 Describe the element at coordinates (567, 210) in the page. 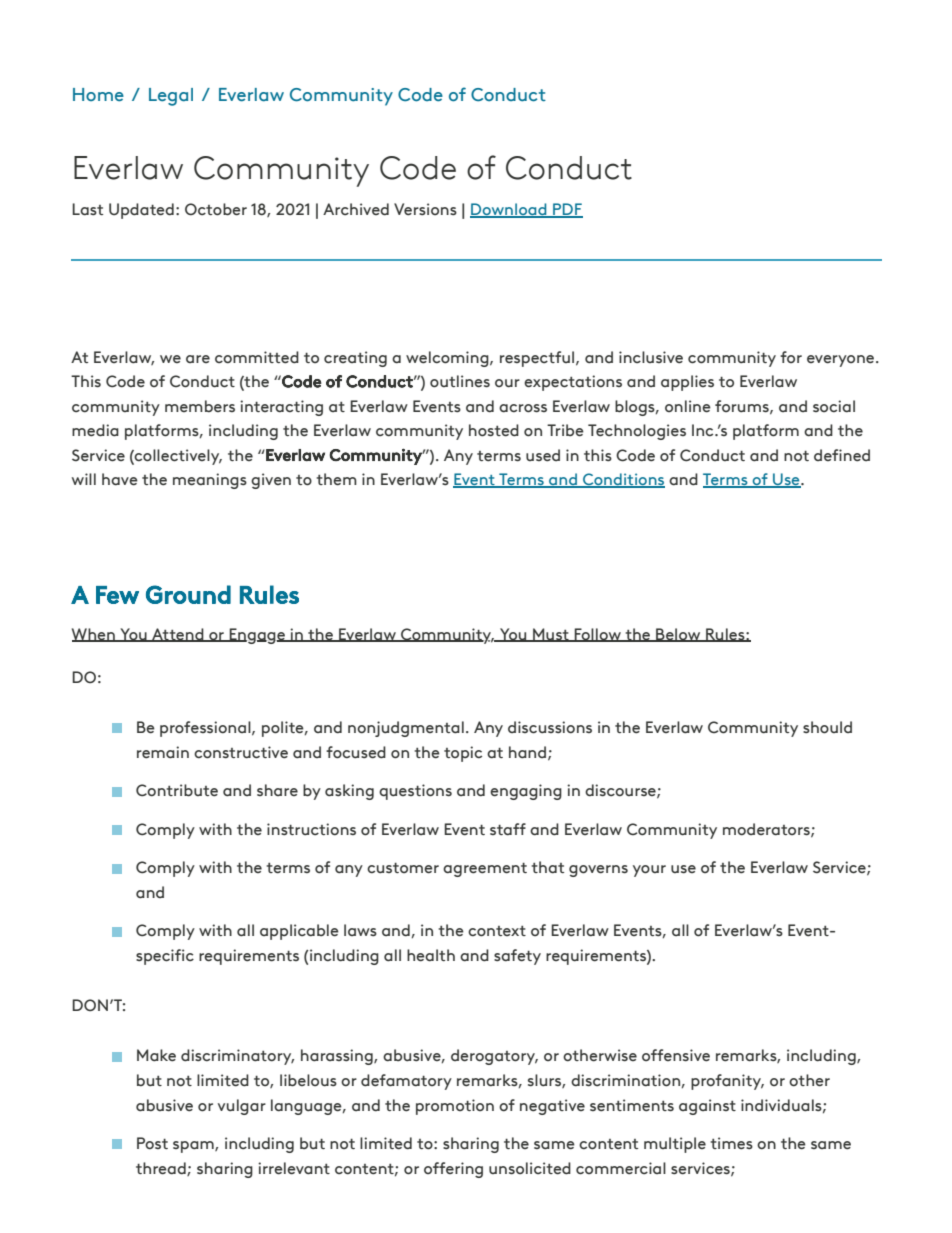

I see `PDF` at that location.
